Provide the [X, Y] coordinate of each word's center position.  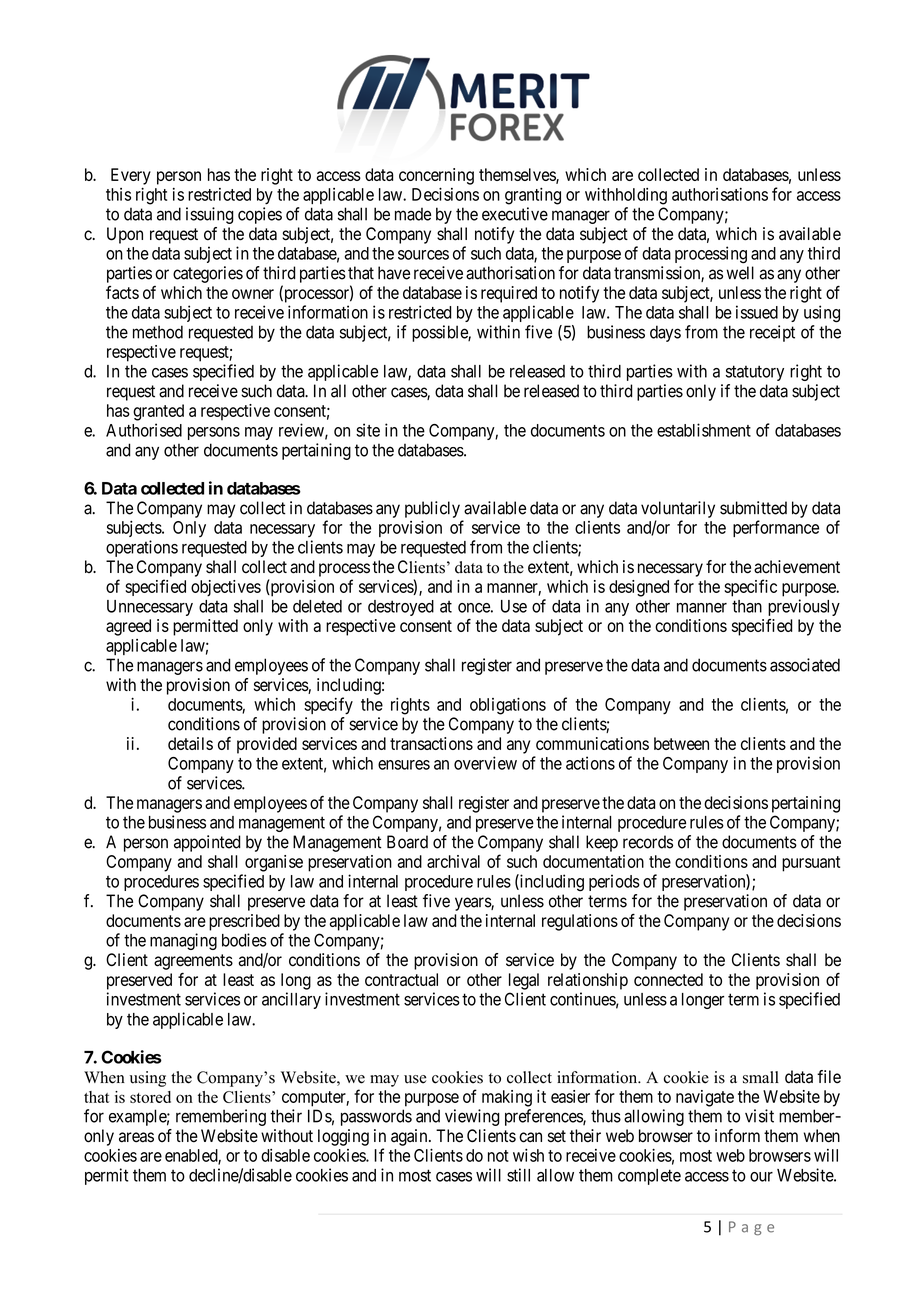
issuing [210, 215]
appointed [207, 843]
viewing [472, 1117]
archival [453, 861]
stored [150, 1097]
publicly [432, 509]
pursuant [811, 864]
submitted [753, 508]
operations [142, 548]
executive [515, 214]
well [740, 273]
